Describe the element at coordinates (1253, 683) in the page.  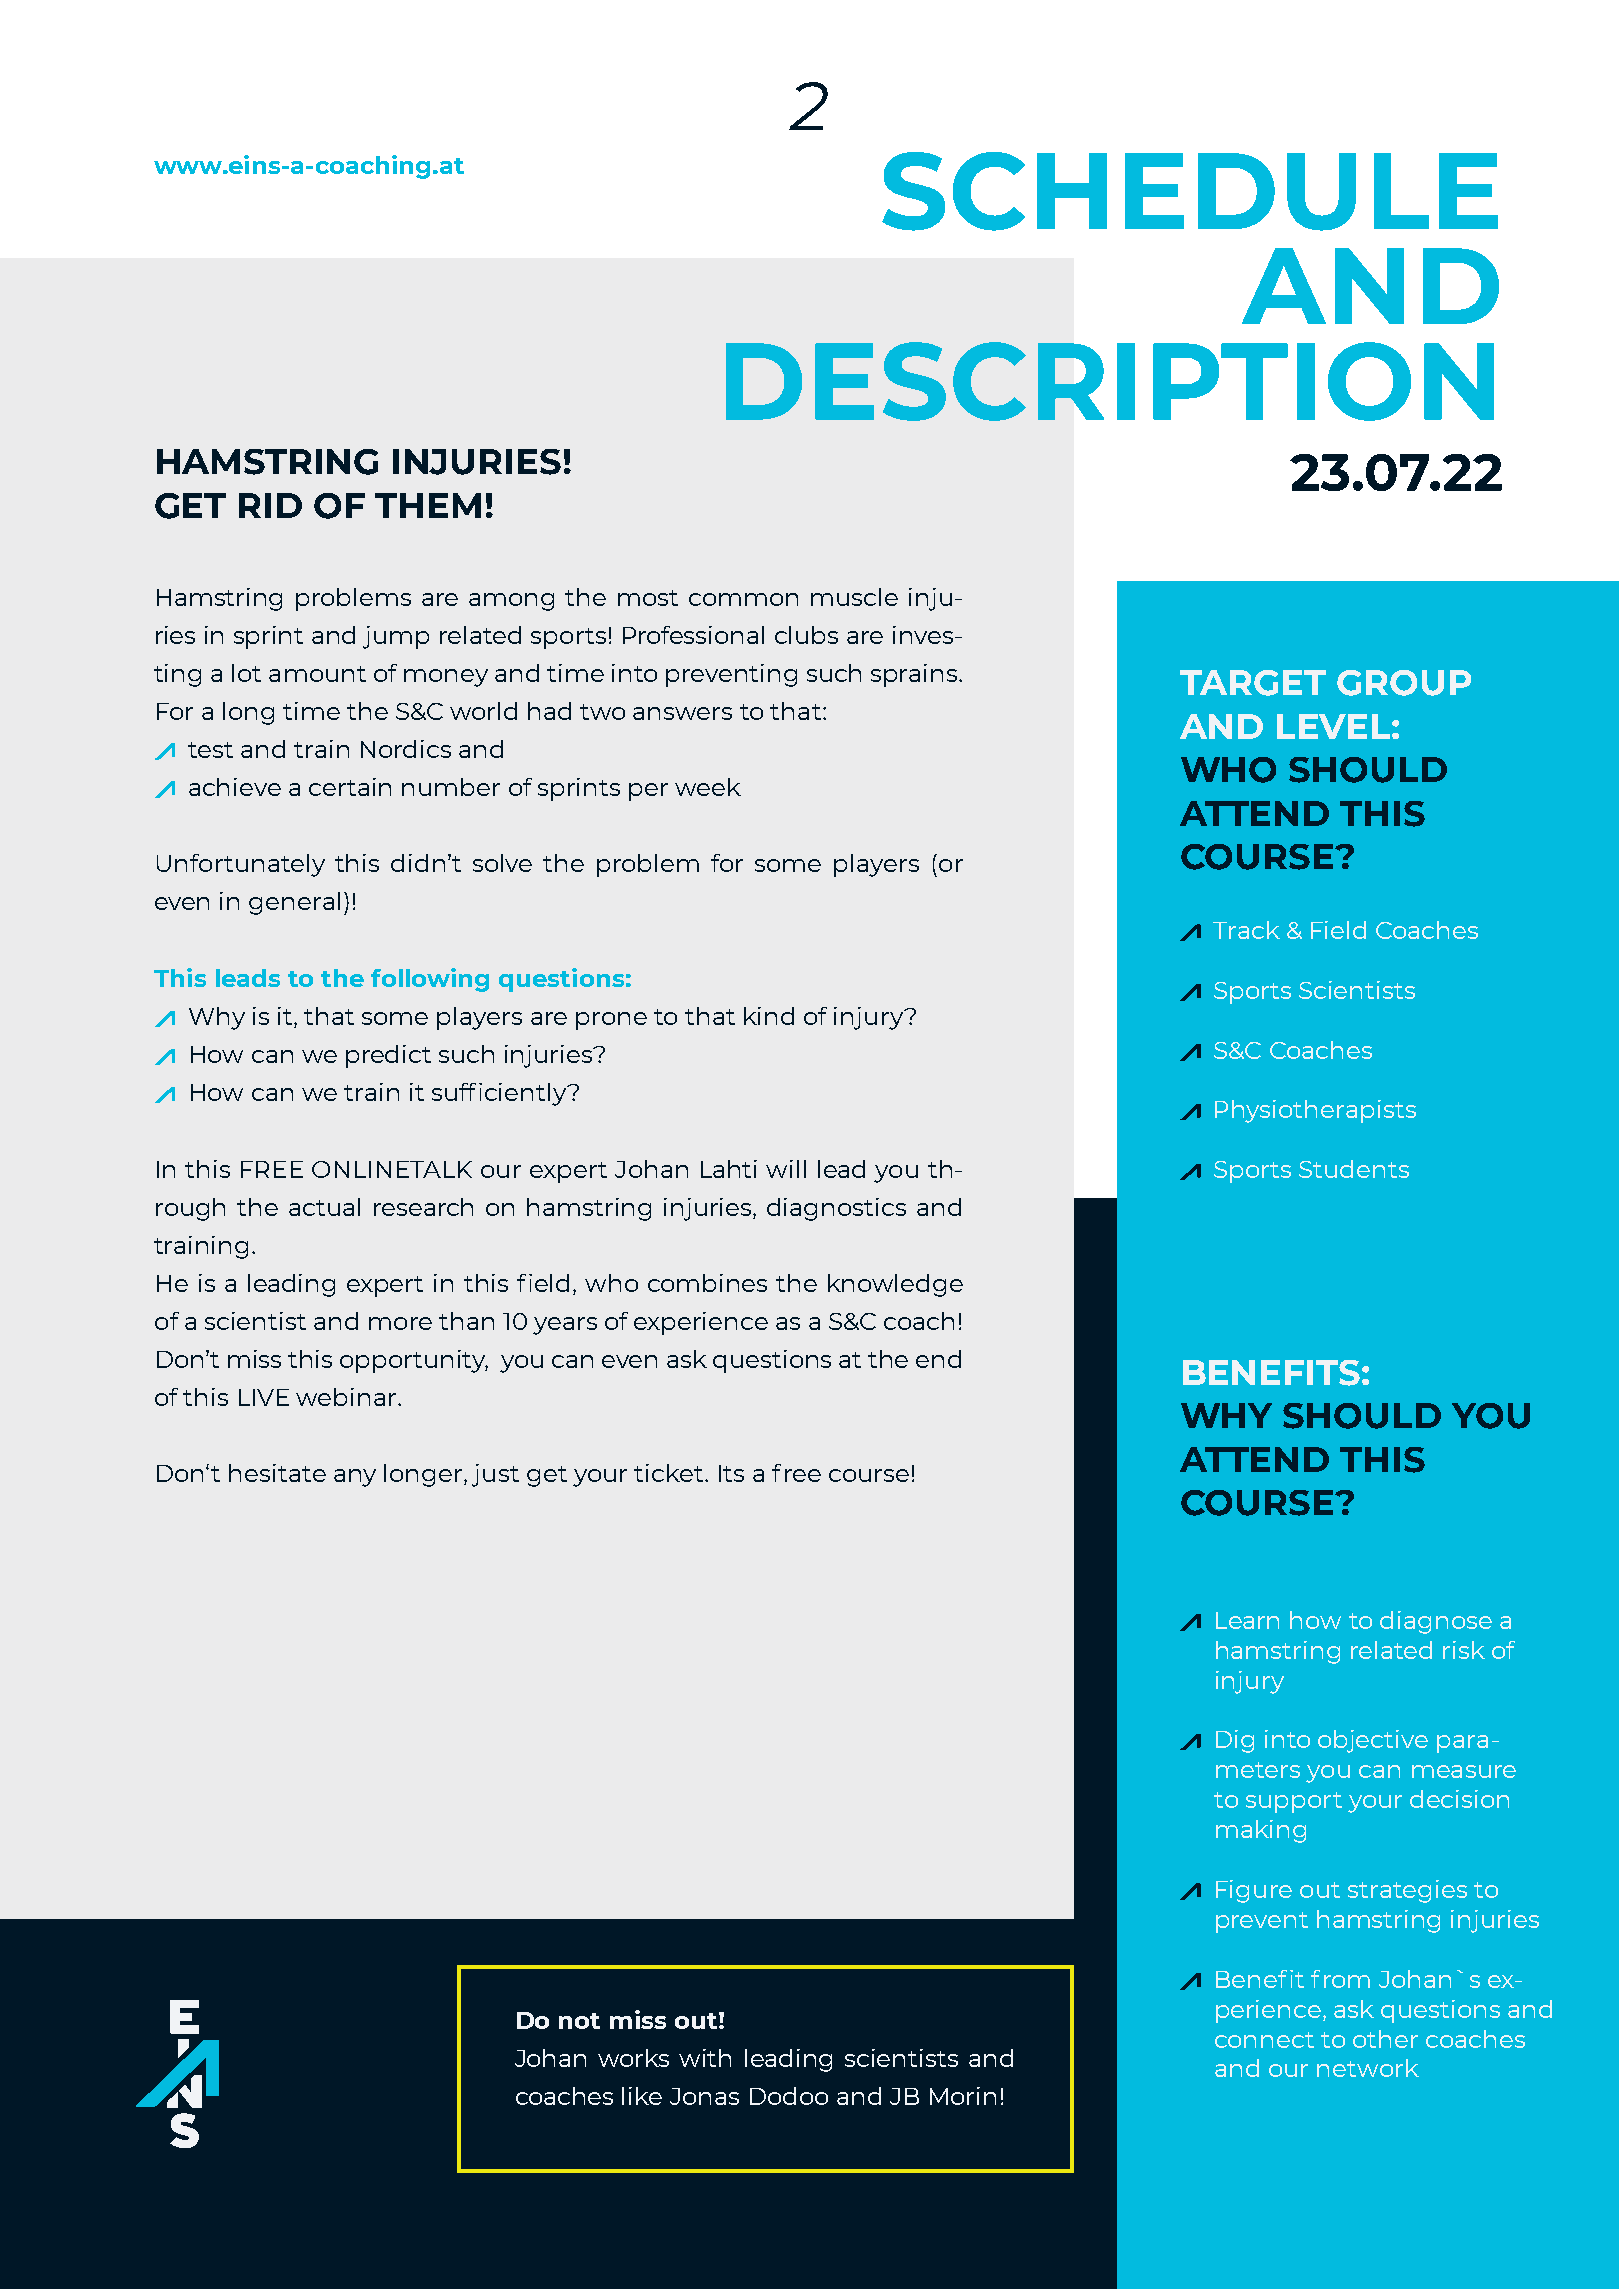
I see `TARGET` at that location.
